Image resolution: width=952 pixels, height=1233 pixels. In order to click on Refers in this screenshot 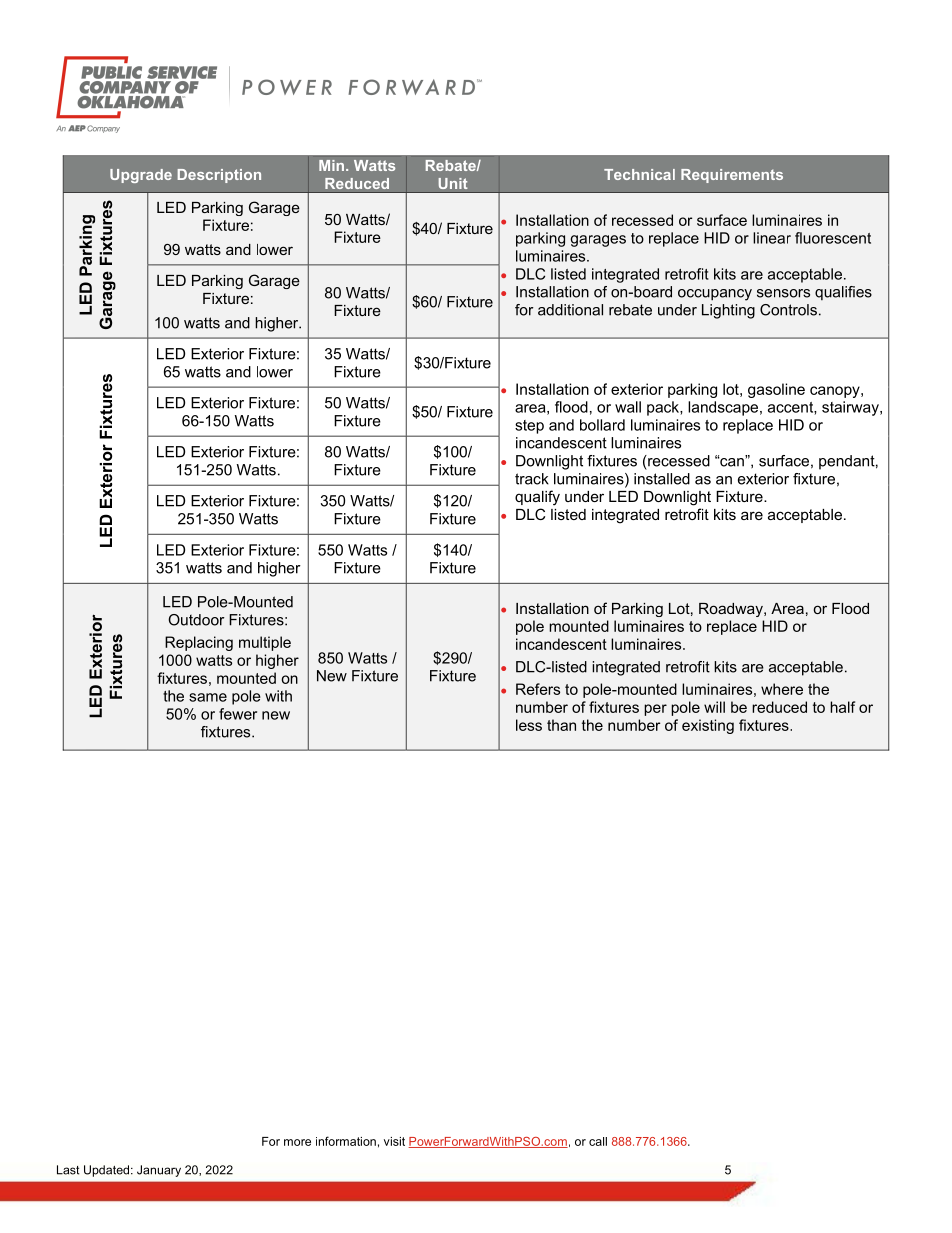, I will do `click(538, 689)`.
